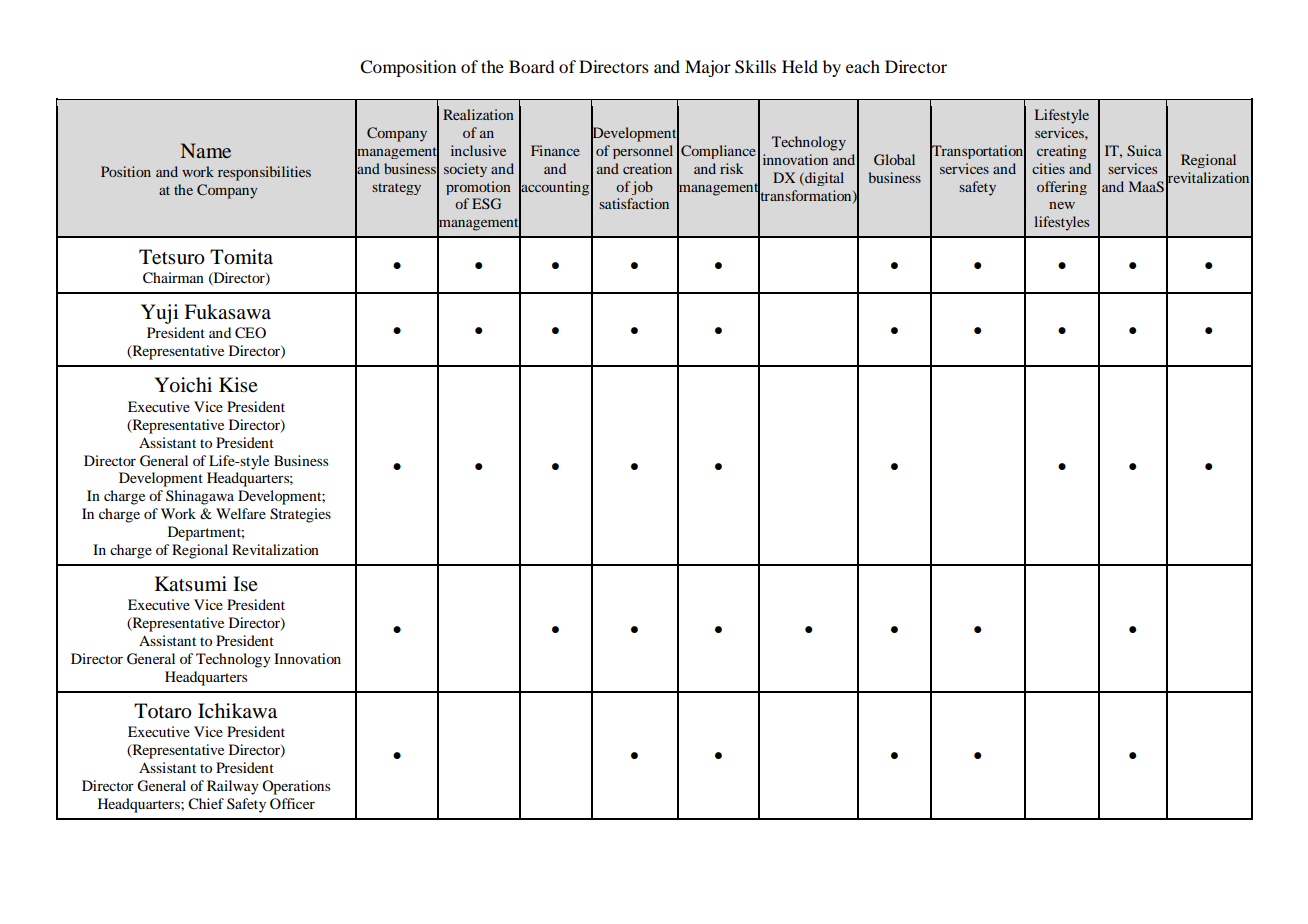 Image resolution: width=1308 pixels, height=924 pixels. I want to click on Officer, so click(292, 803).
